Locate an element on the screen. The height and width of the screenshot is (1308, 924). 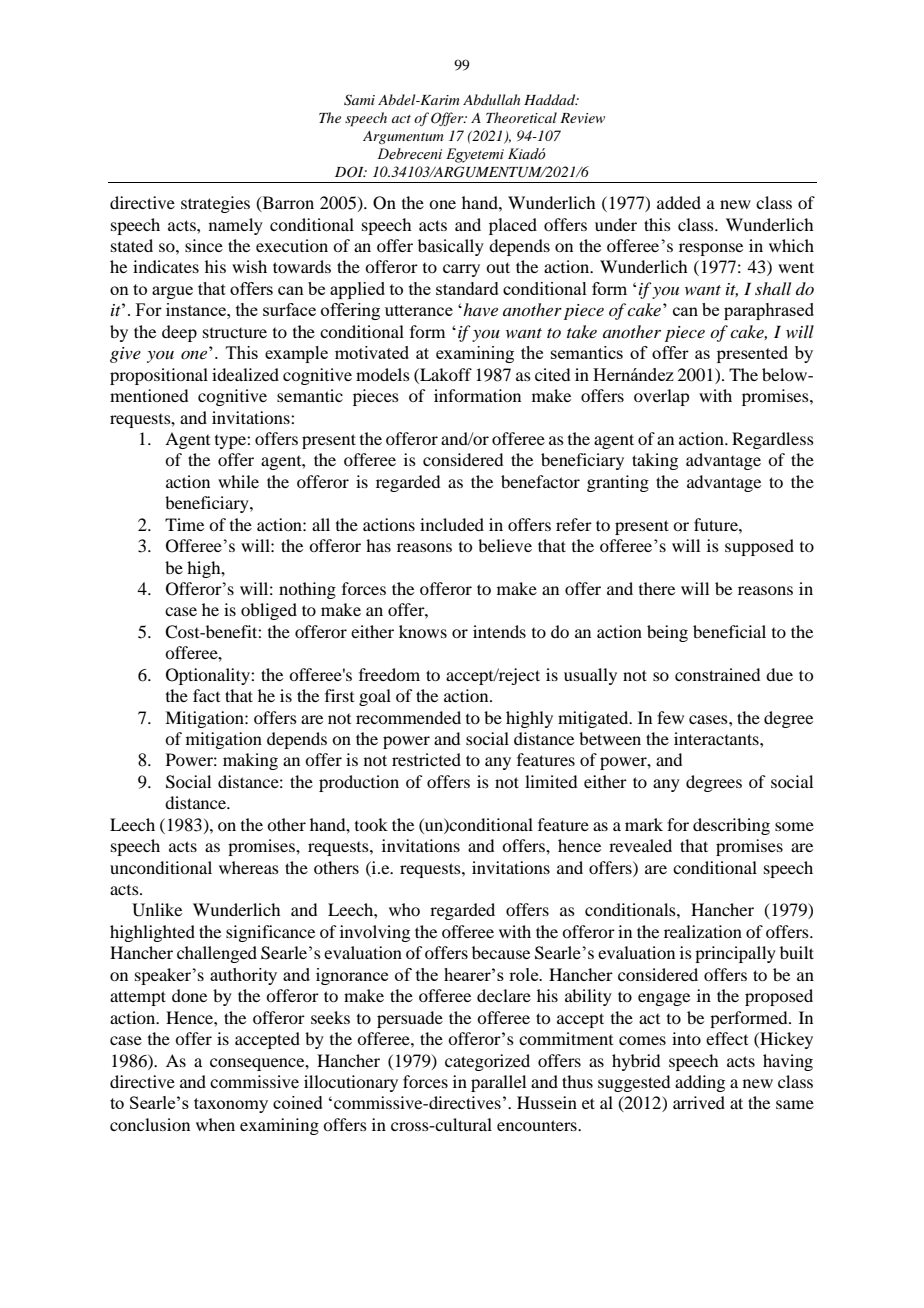
added is located at coordinates (679, 202).
